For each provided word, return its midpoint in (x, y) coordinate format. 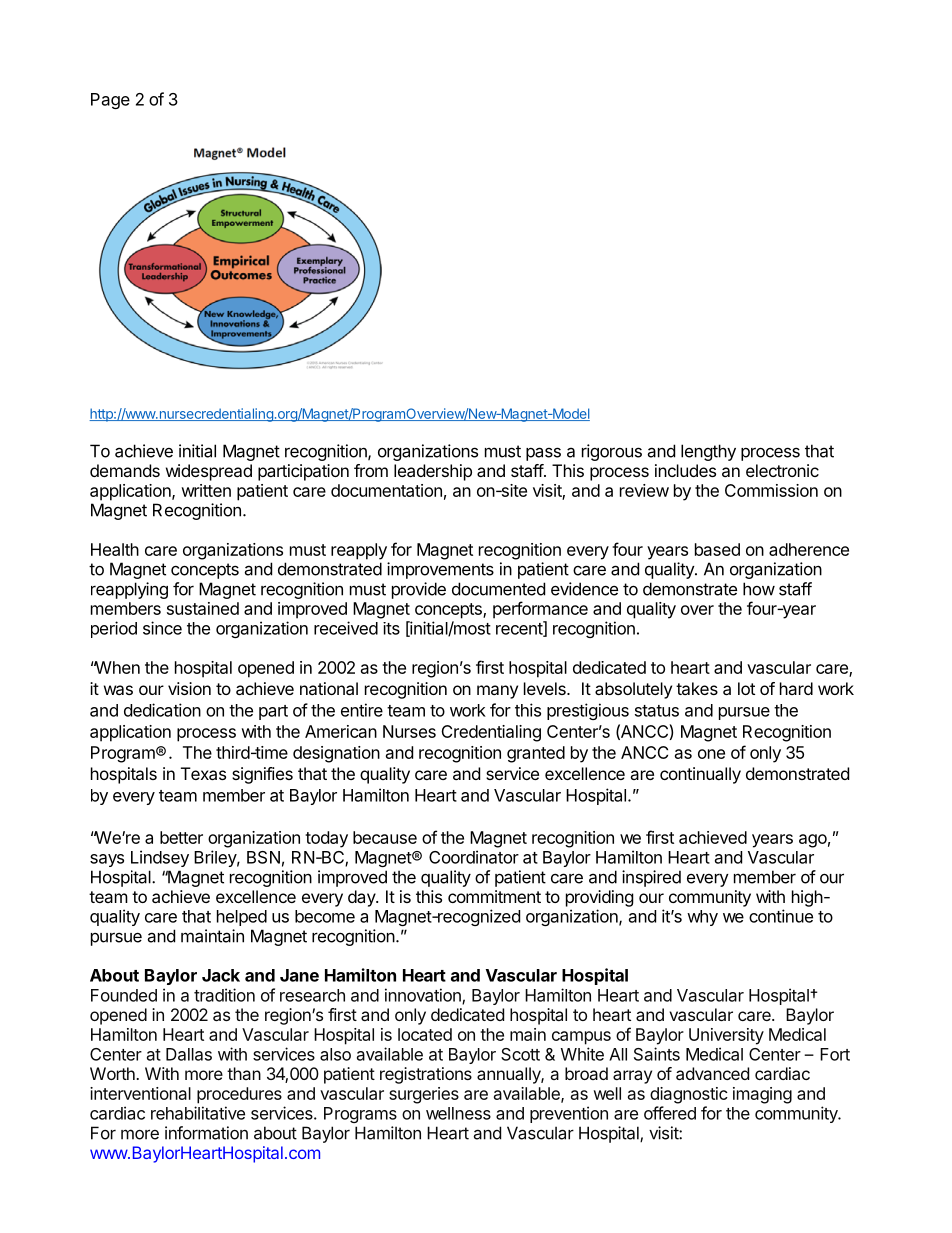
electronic (782, 470)
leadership (433, 472)
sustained (203, 608)
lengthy (708, 452)
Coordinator (474, 857)
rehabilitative (198, 1113)
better (181, 837)
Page (110, 101)
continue (781, 916)
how (759, 589)
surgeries (424, 1095)
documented (498, 589)
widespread (209, 472)
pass (543, 454)
